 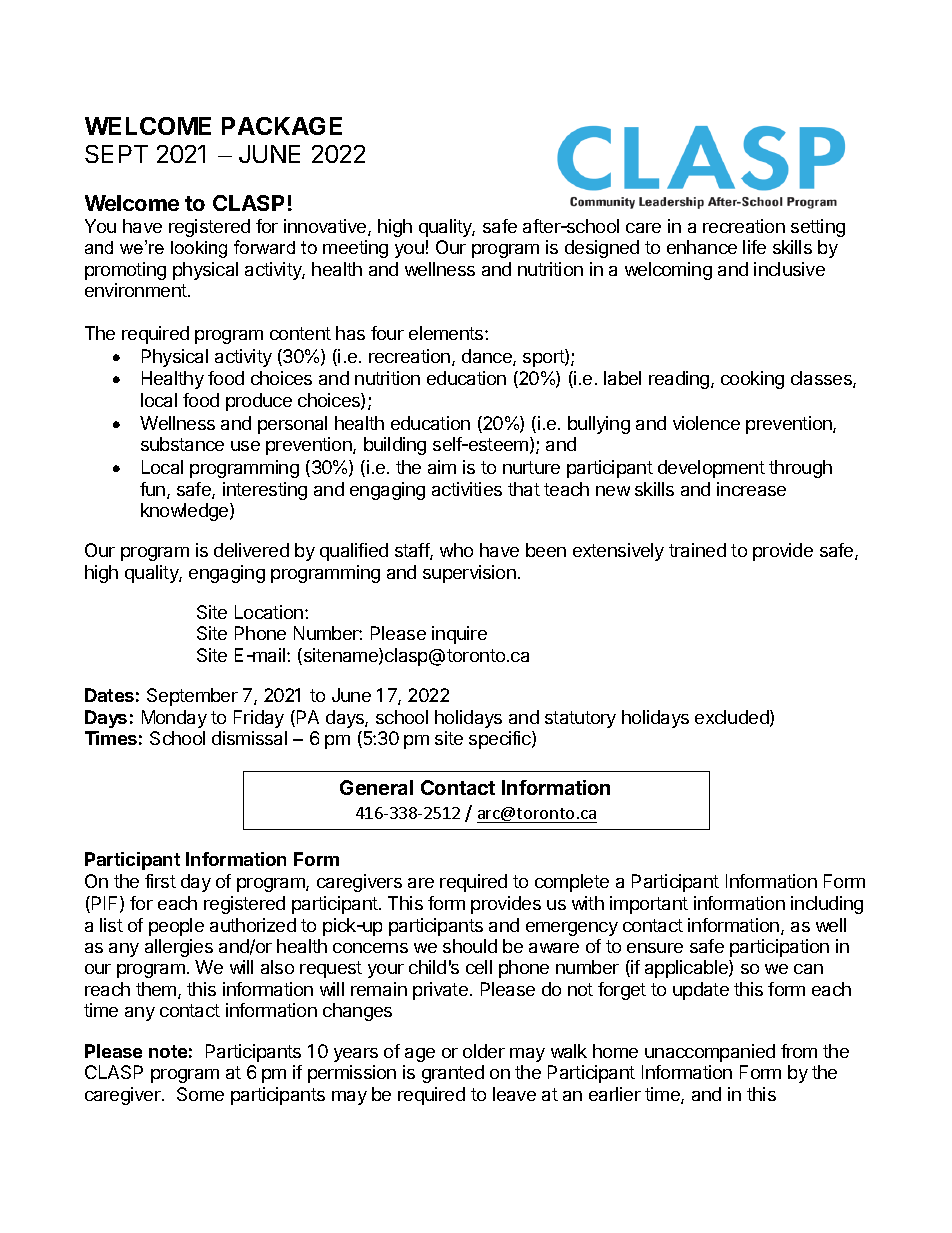 What do you see at coordinates (580, 719) in the screenshot?
I see `statutory` at bounding box center [580, 719].
